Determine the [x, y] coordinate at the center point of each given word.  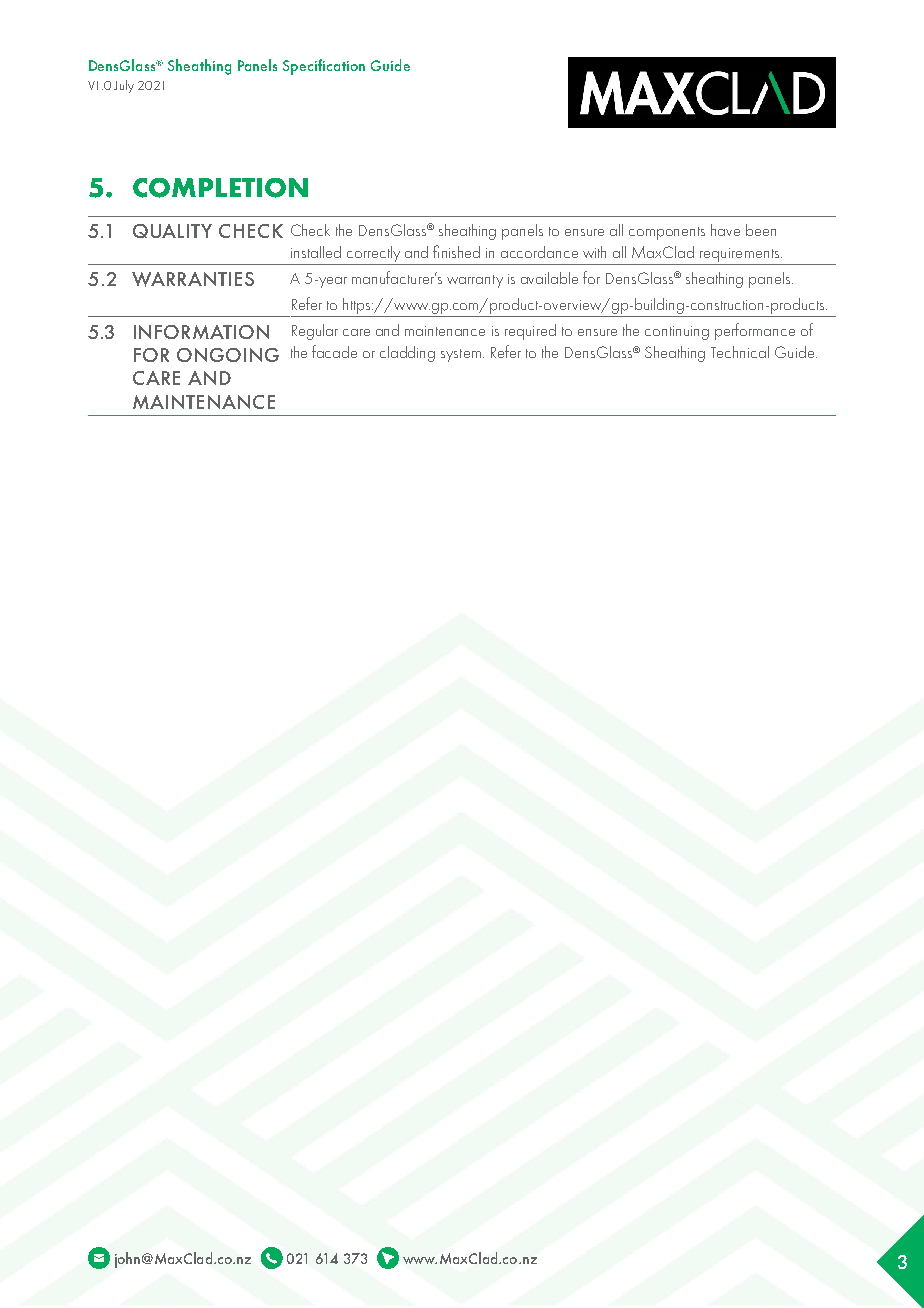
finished [456, 251]
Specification [324, 67]
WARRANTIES [193, 279]
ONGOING [228, 355]
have [725, 230]
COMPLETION [220, 188]
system [461, 355]
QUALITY [172, 231]
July [124, 86]
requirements [741, 255]
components [667, 233]
